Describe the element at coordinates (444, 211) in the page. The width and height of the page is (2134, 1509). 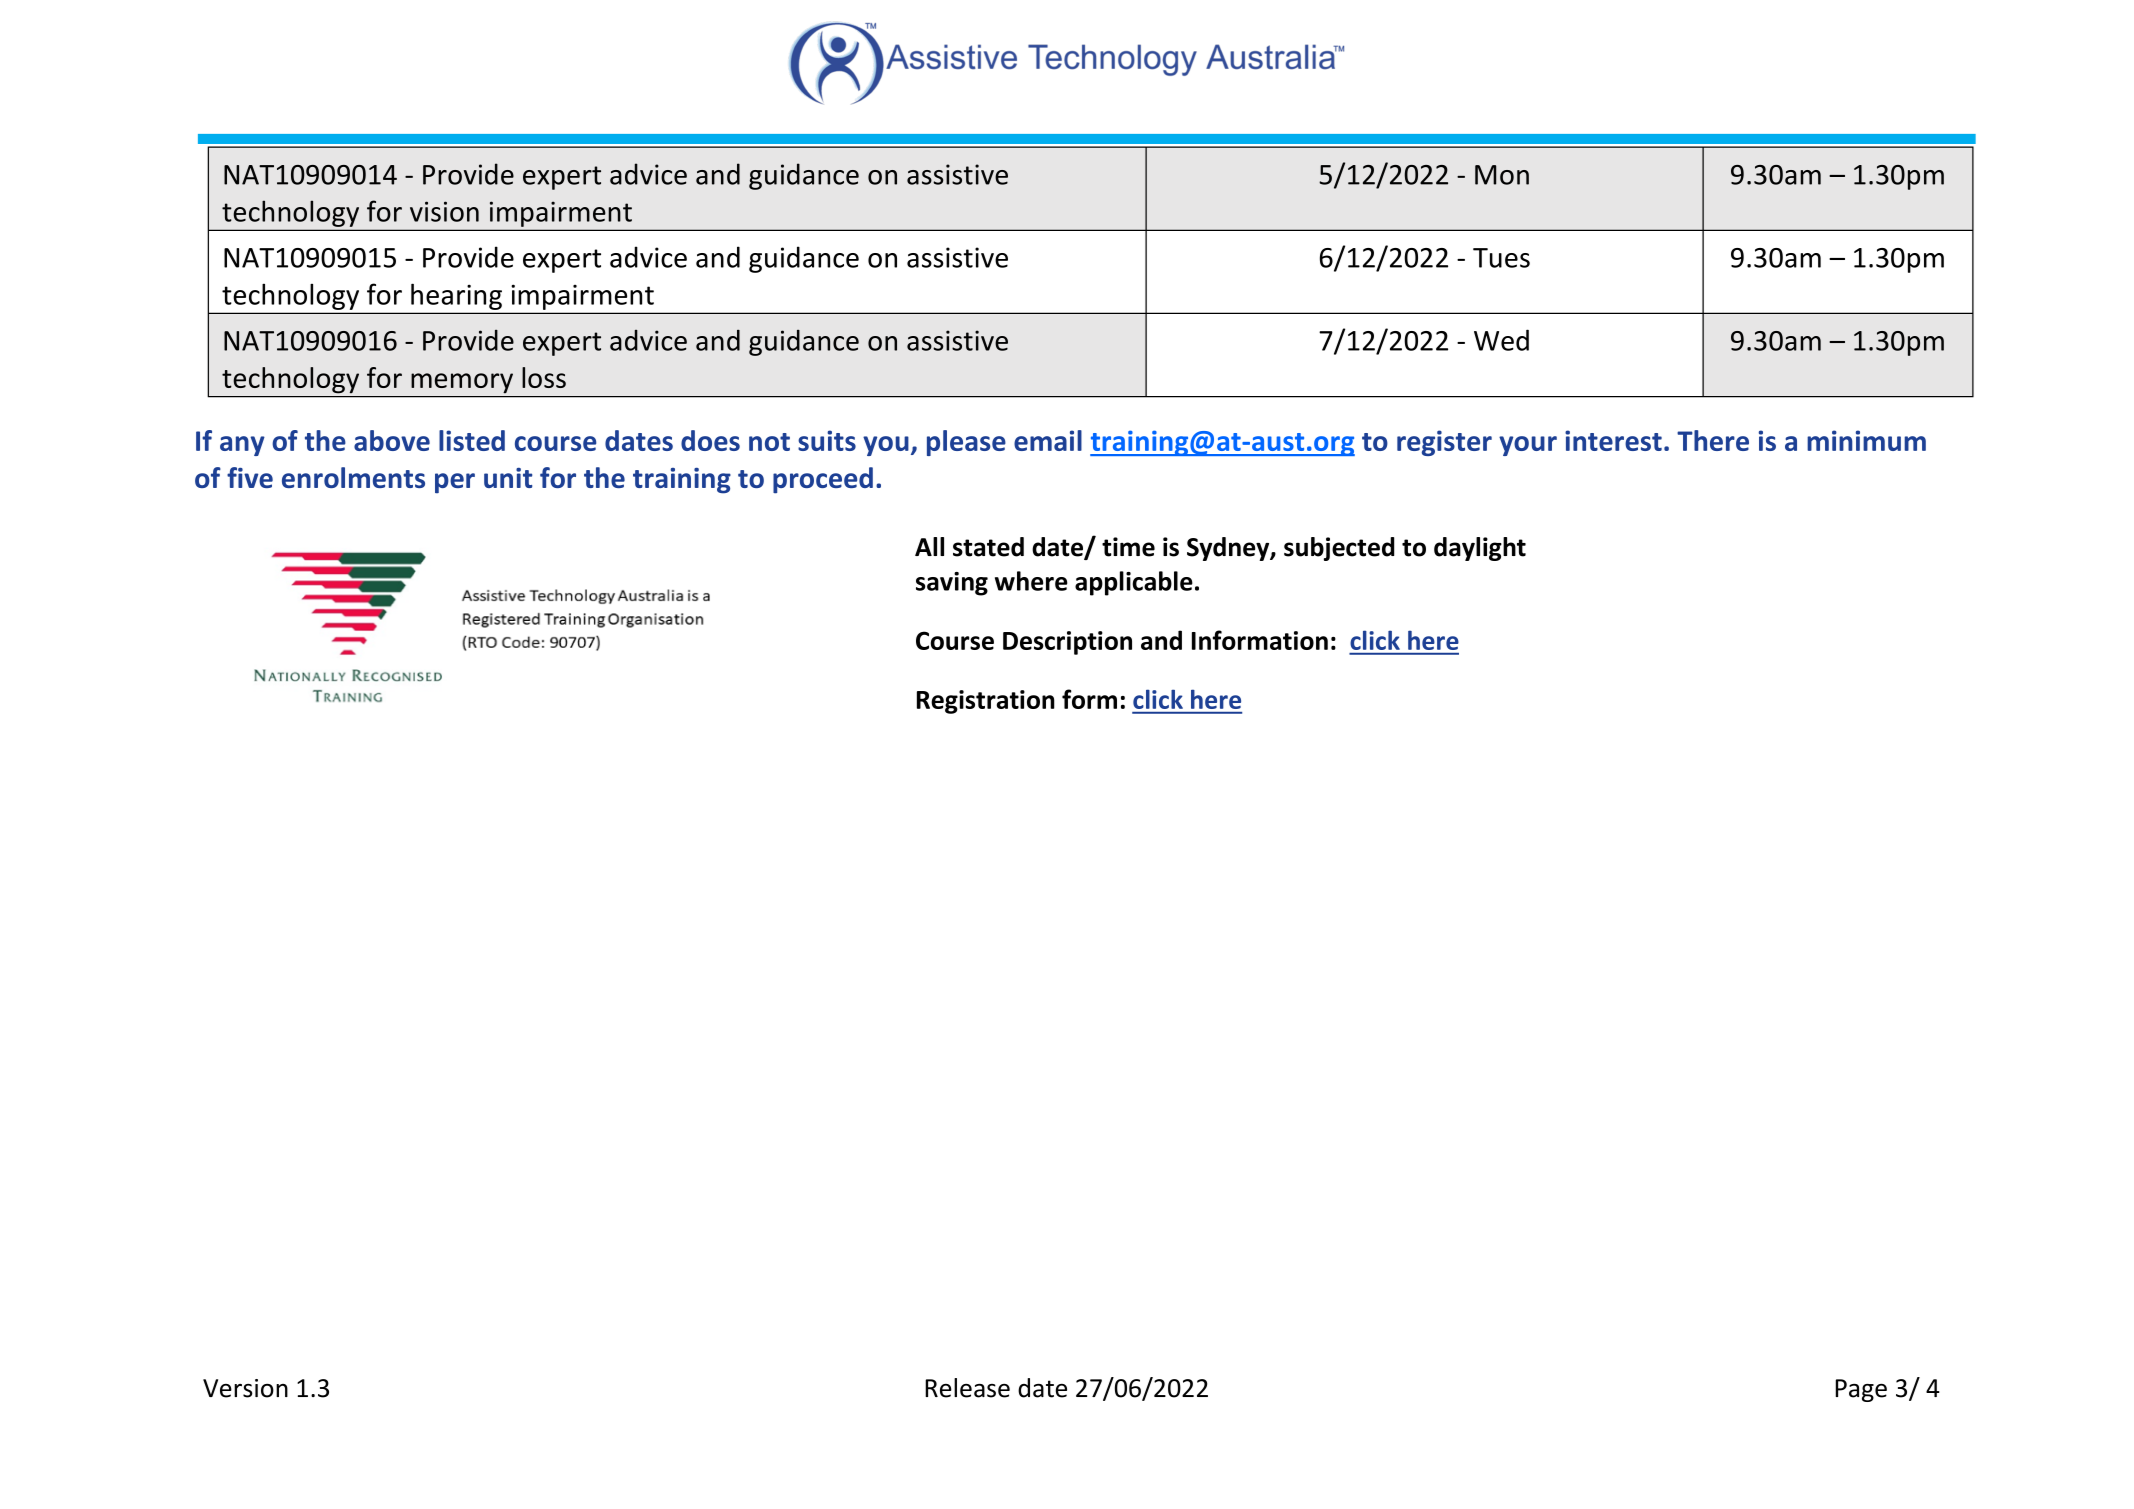
I see `vision` at that location.
